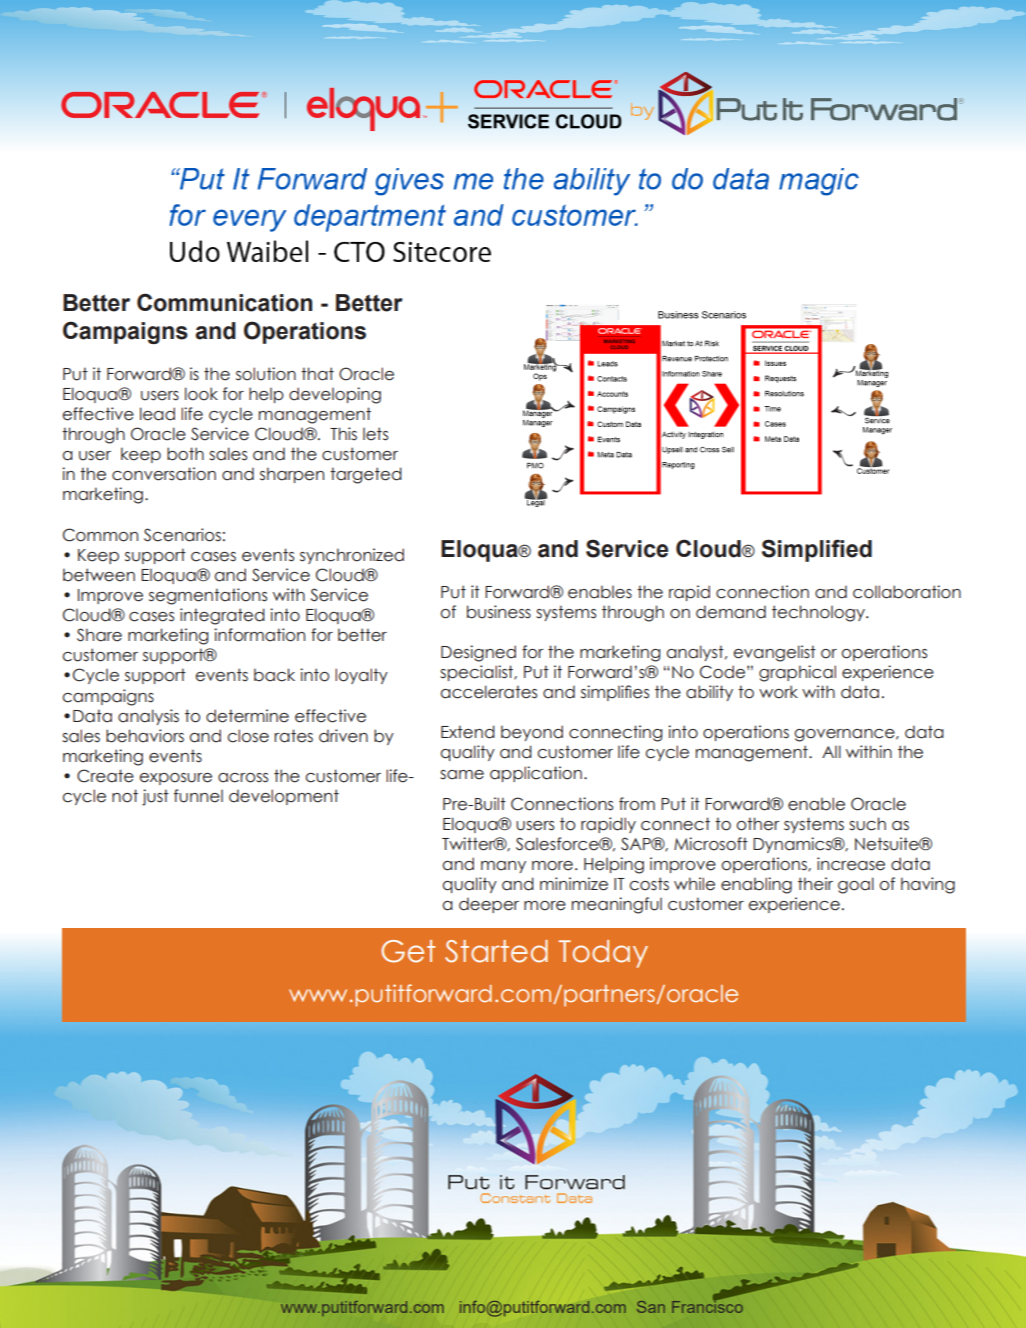 The image size is (1026, 1328). Describe the element at coordinates (817, 550) in the screenshot. I see `Simplified` at that location.
